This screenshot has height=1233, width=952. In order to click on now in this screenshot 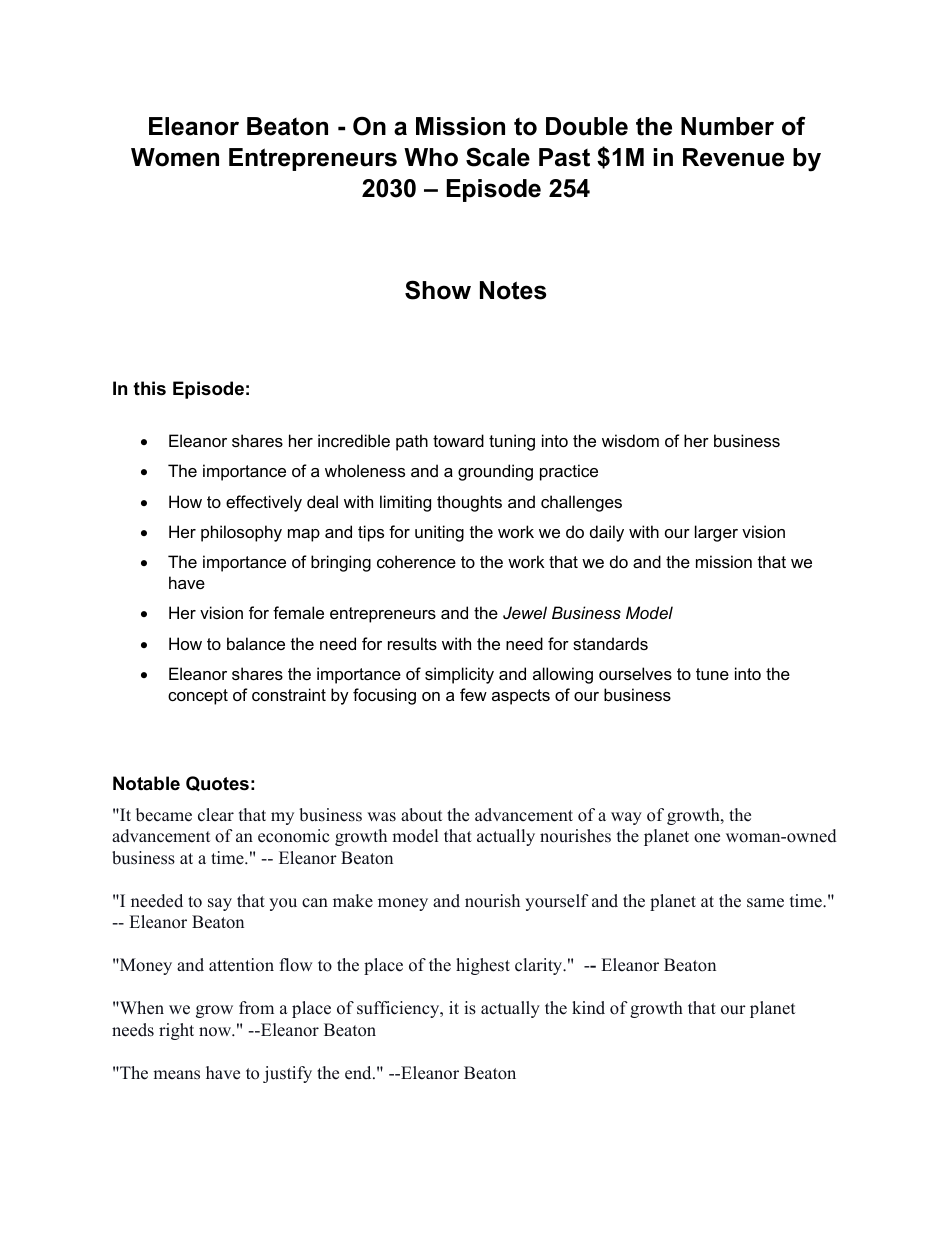, I will do `click(216, 1032)`.
